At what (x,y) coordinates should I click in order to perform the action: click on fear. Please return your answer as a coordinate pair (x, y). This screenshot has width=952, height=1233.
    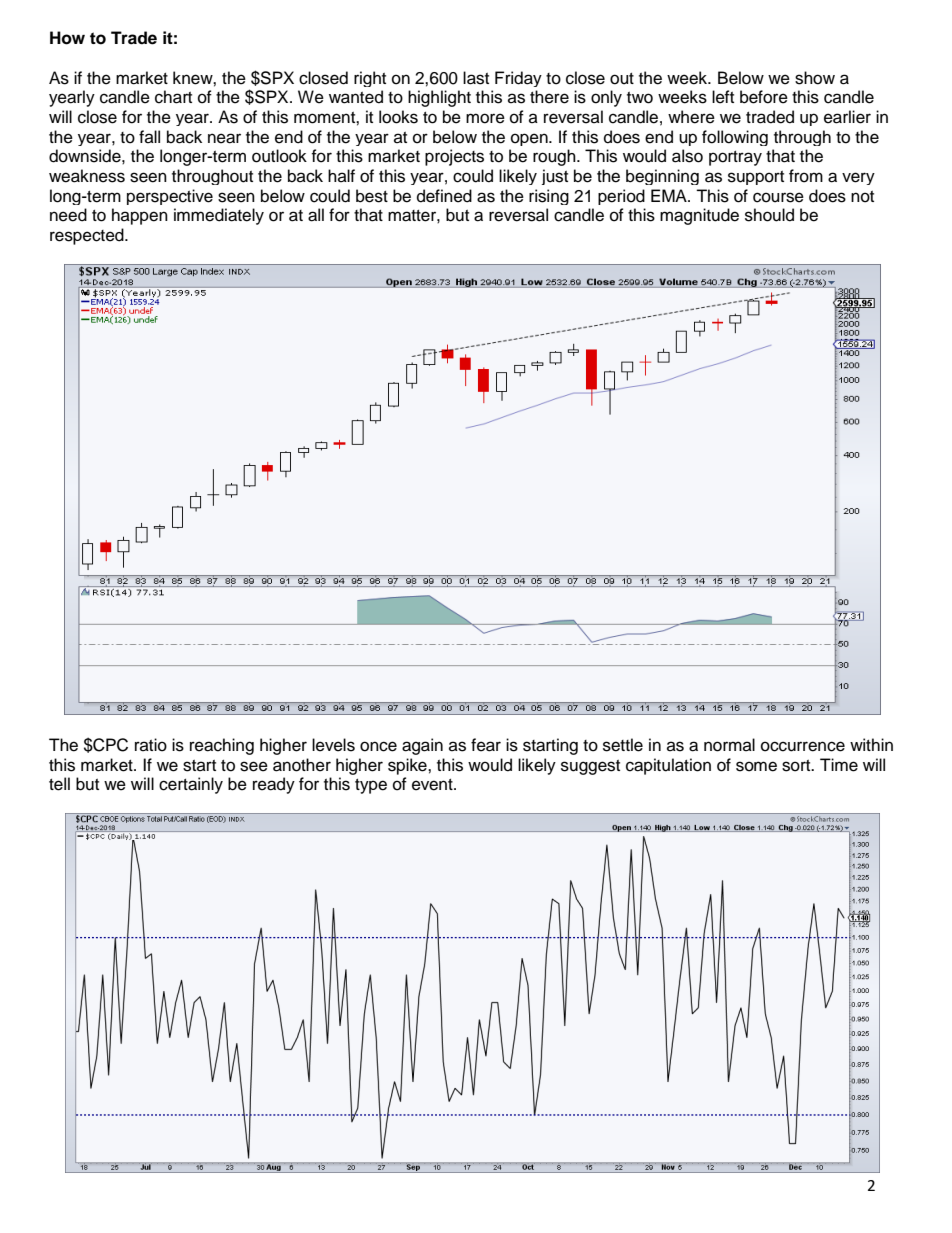
    Looking at the image, I should click on (486, 745).
